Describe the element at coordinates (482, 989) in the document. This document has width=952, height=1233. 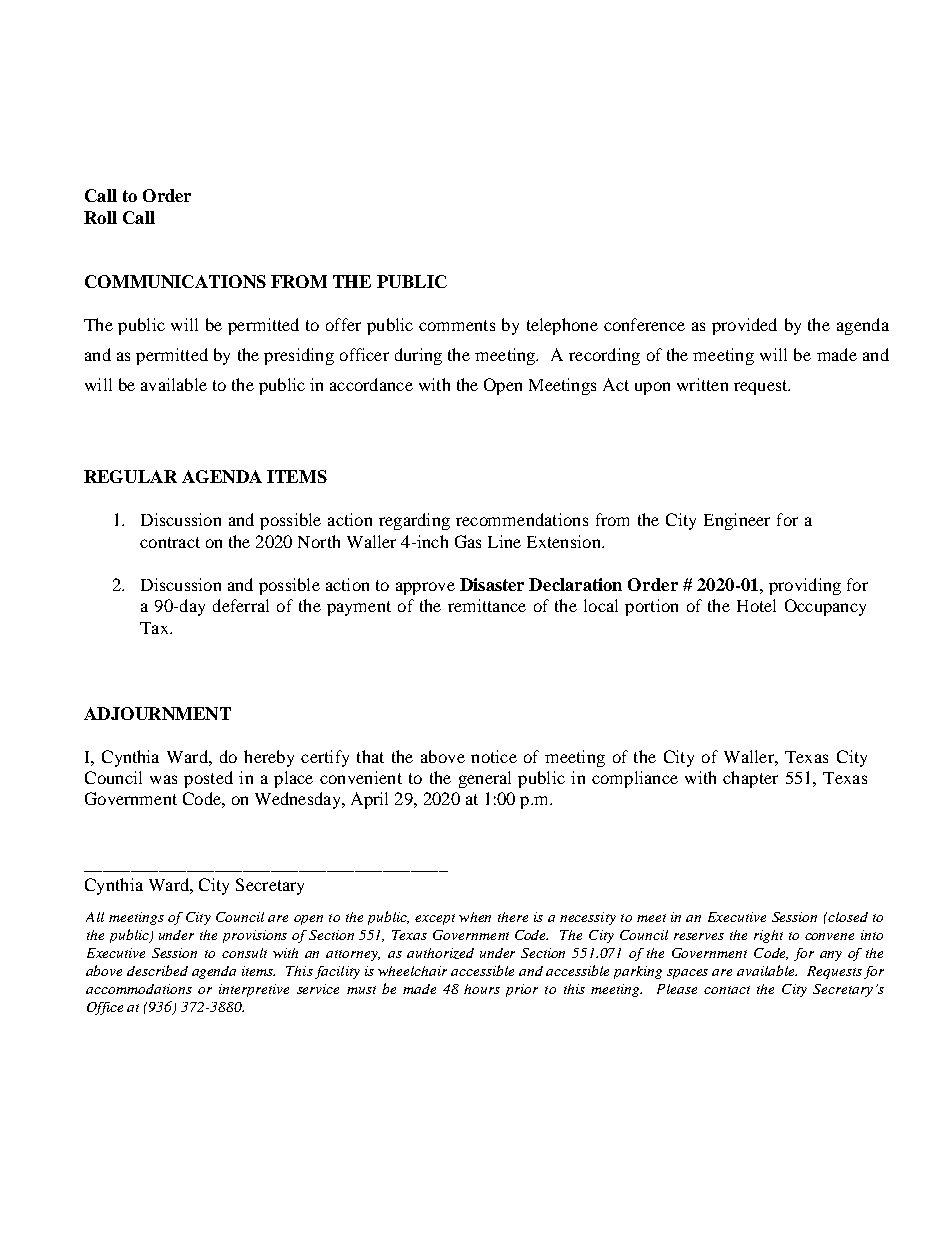
I see `hours` at that location.
